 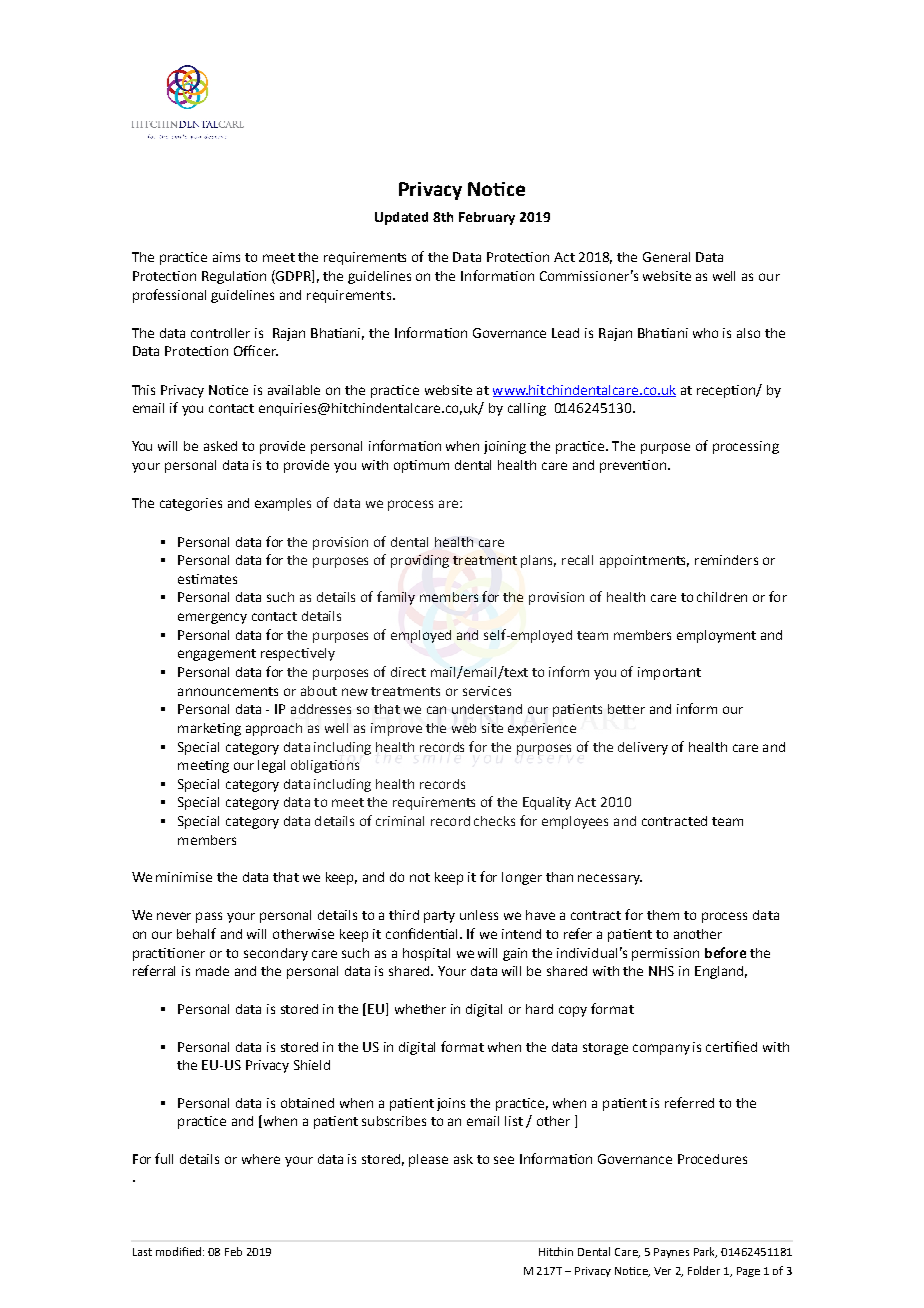 What do you see at coordinates (436, 710) in the screenshot?
I see `can` at bounding box center [436, 710].
